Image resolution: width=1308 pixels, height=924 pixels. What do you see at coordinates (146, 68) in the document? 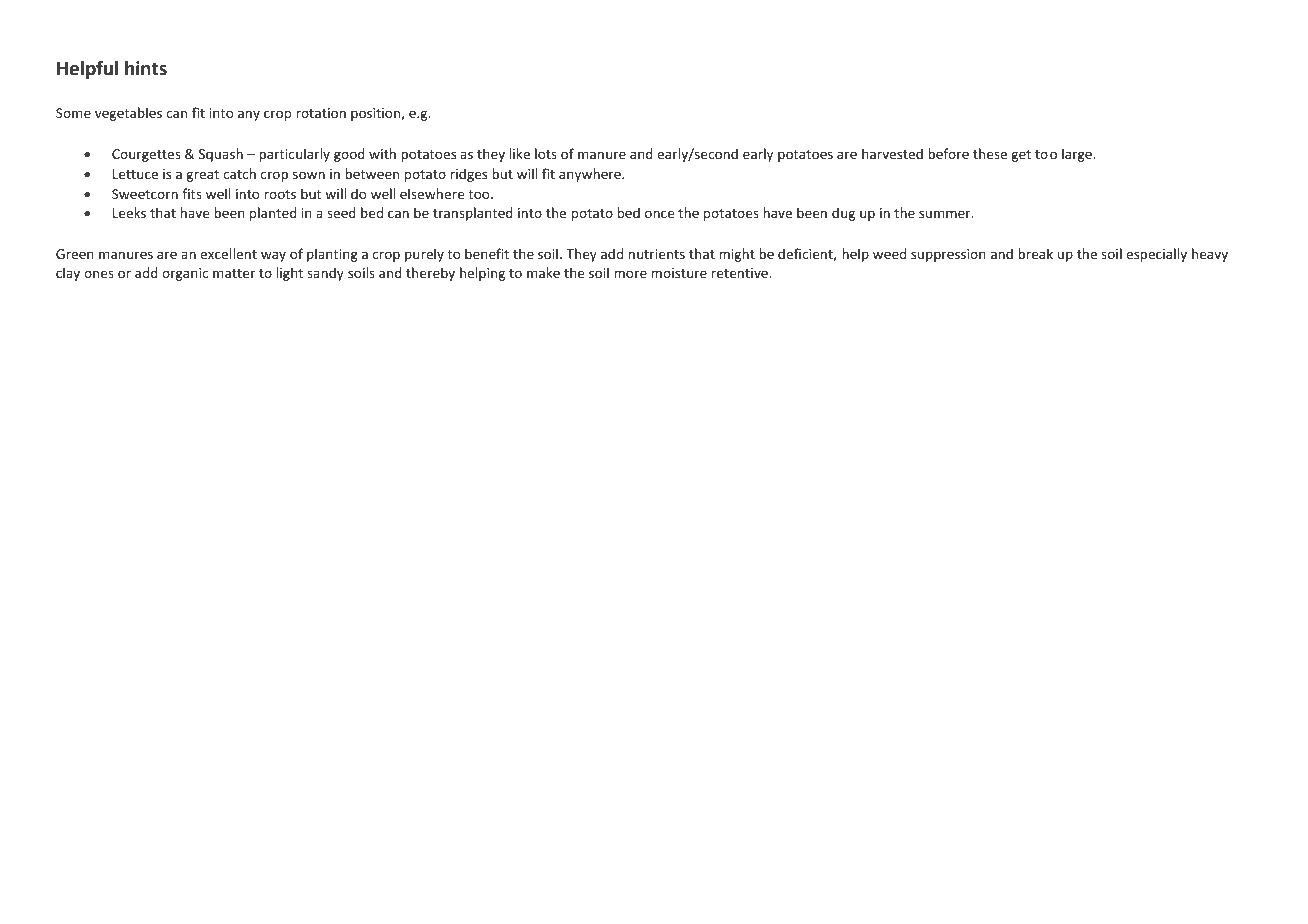
I see `hints` at bounding box center [146, 68].
